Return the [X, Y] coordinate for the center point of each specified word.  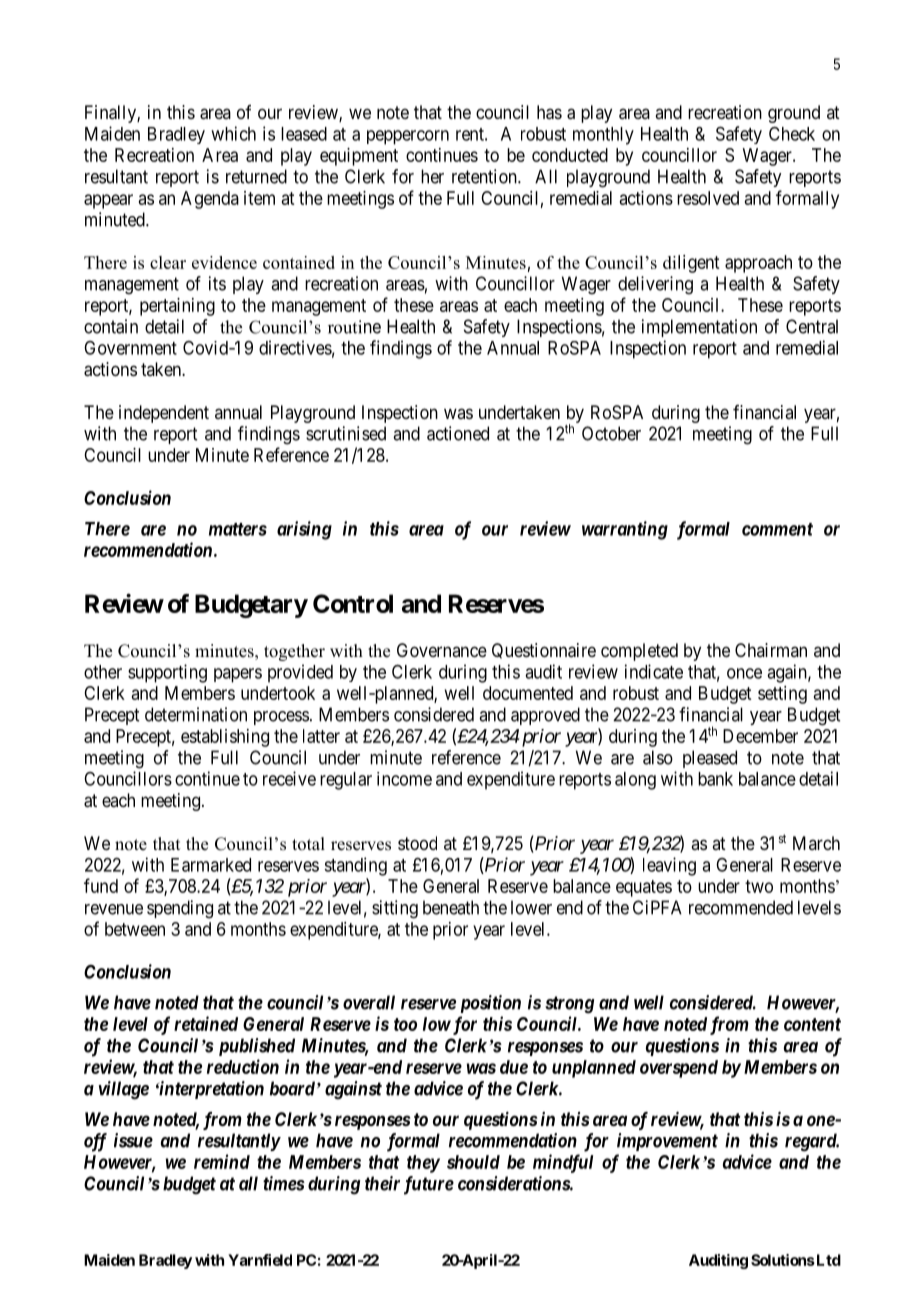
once [744, 673]
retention [485, 176]
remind [222, 1161]
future [429, 1185]
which [233, 133]
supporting [167, 673]
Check [792, 133]
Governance [442, 650]
